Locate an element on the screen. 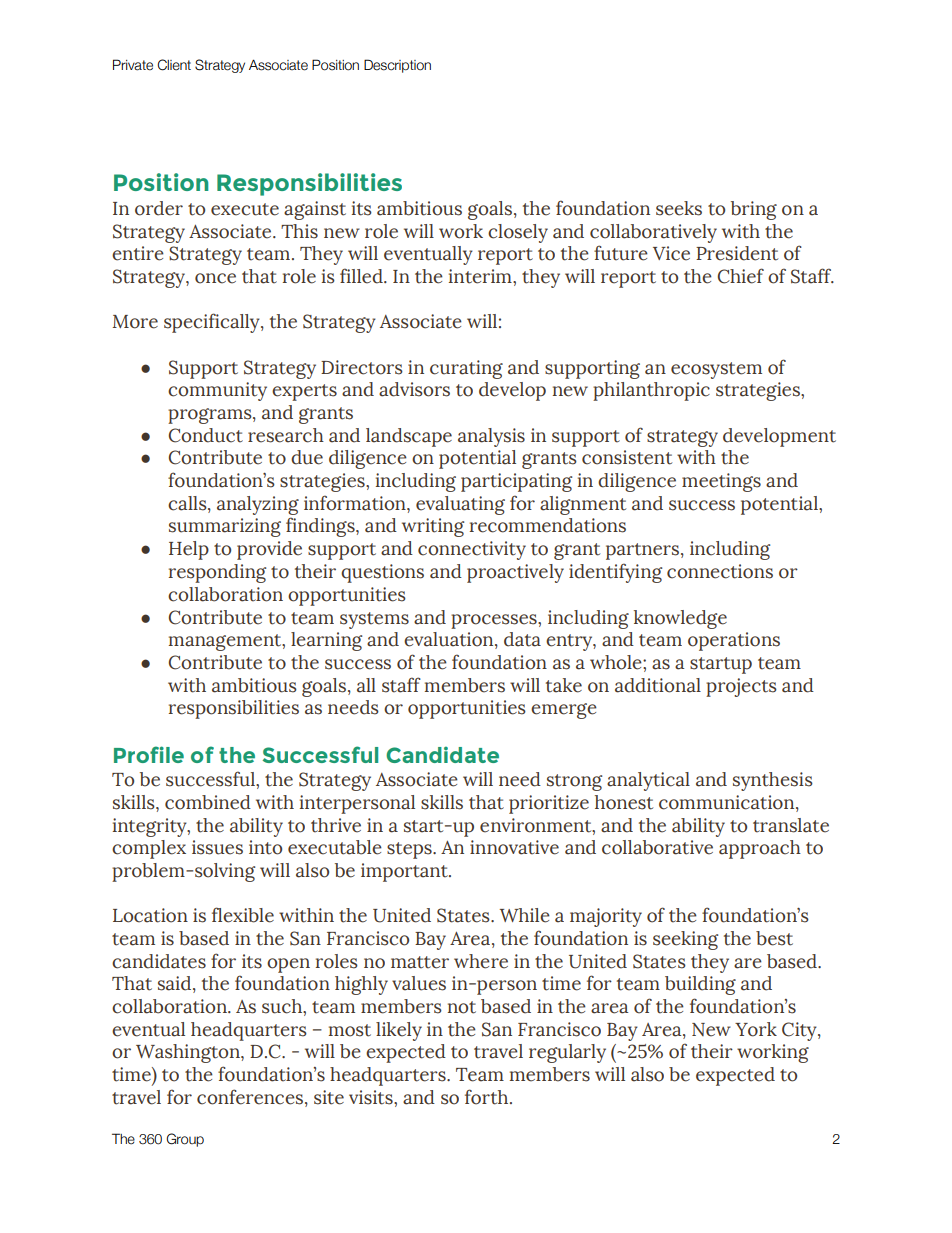  Conduct is located at coordinates (206, 435).
